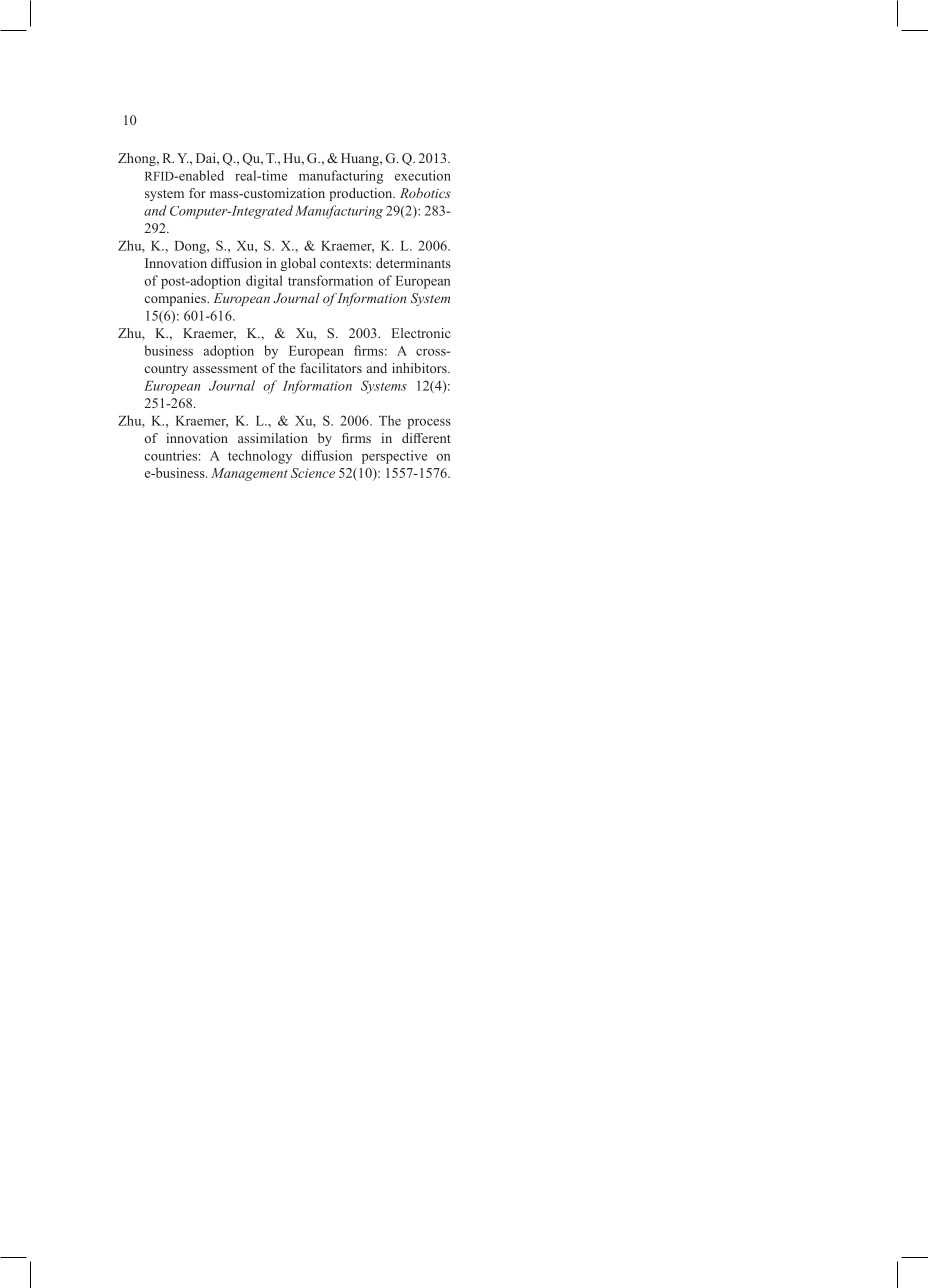 The height and width of the page is (1288, 928). What do you see at coordinates (249, 474) in the page?
I see `Management` at bounding box center [249, 474].
